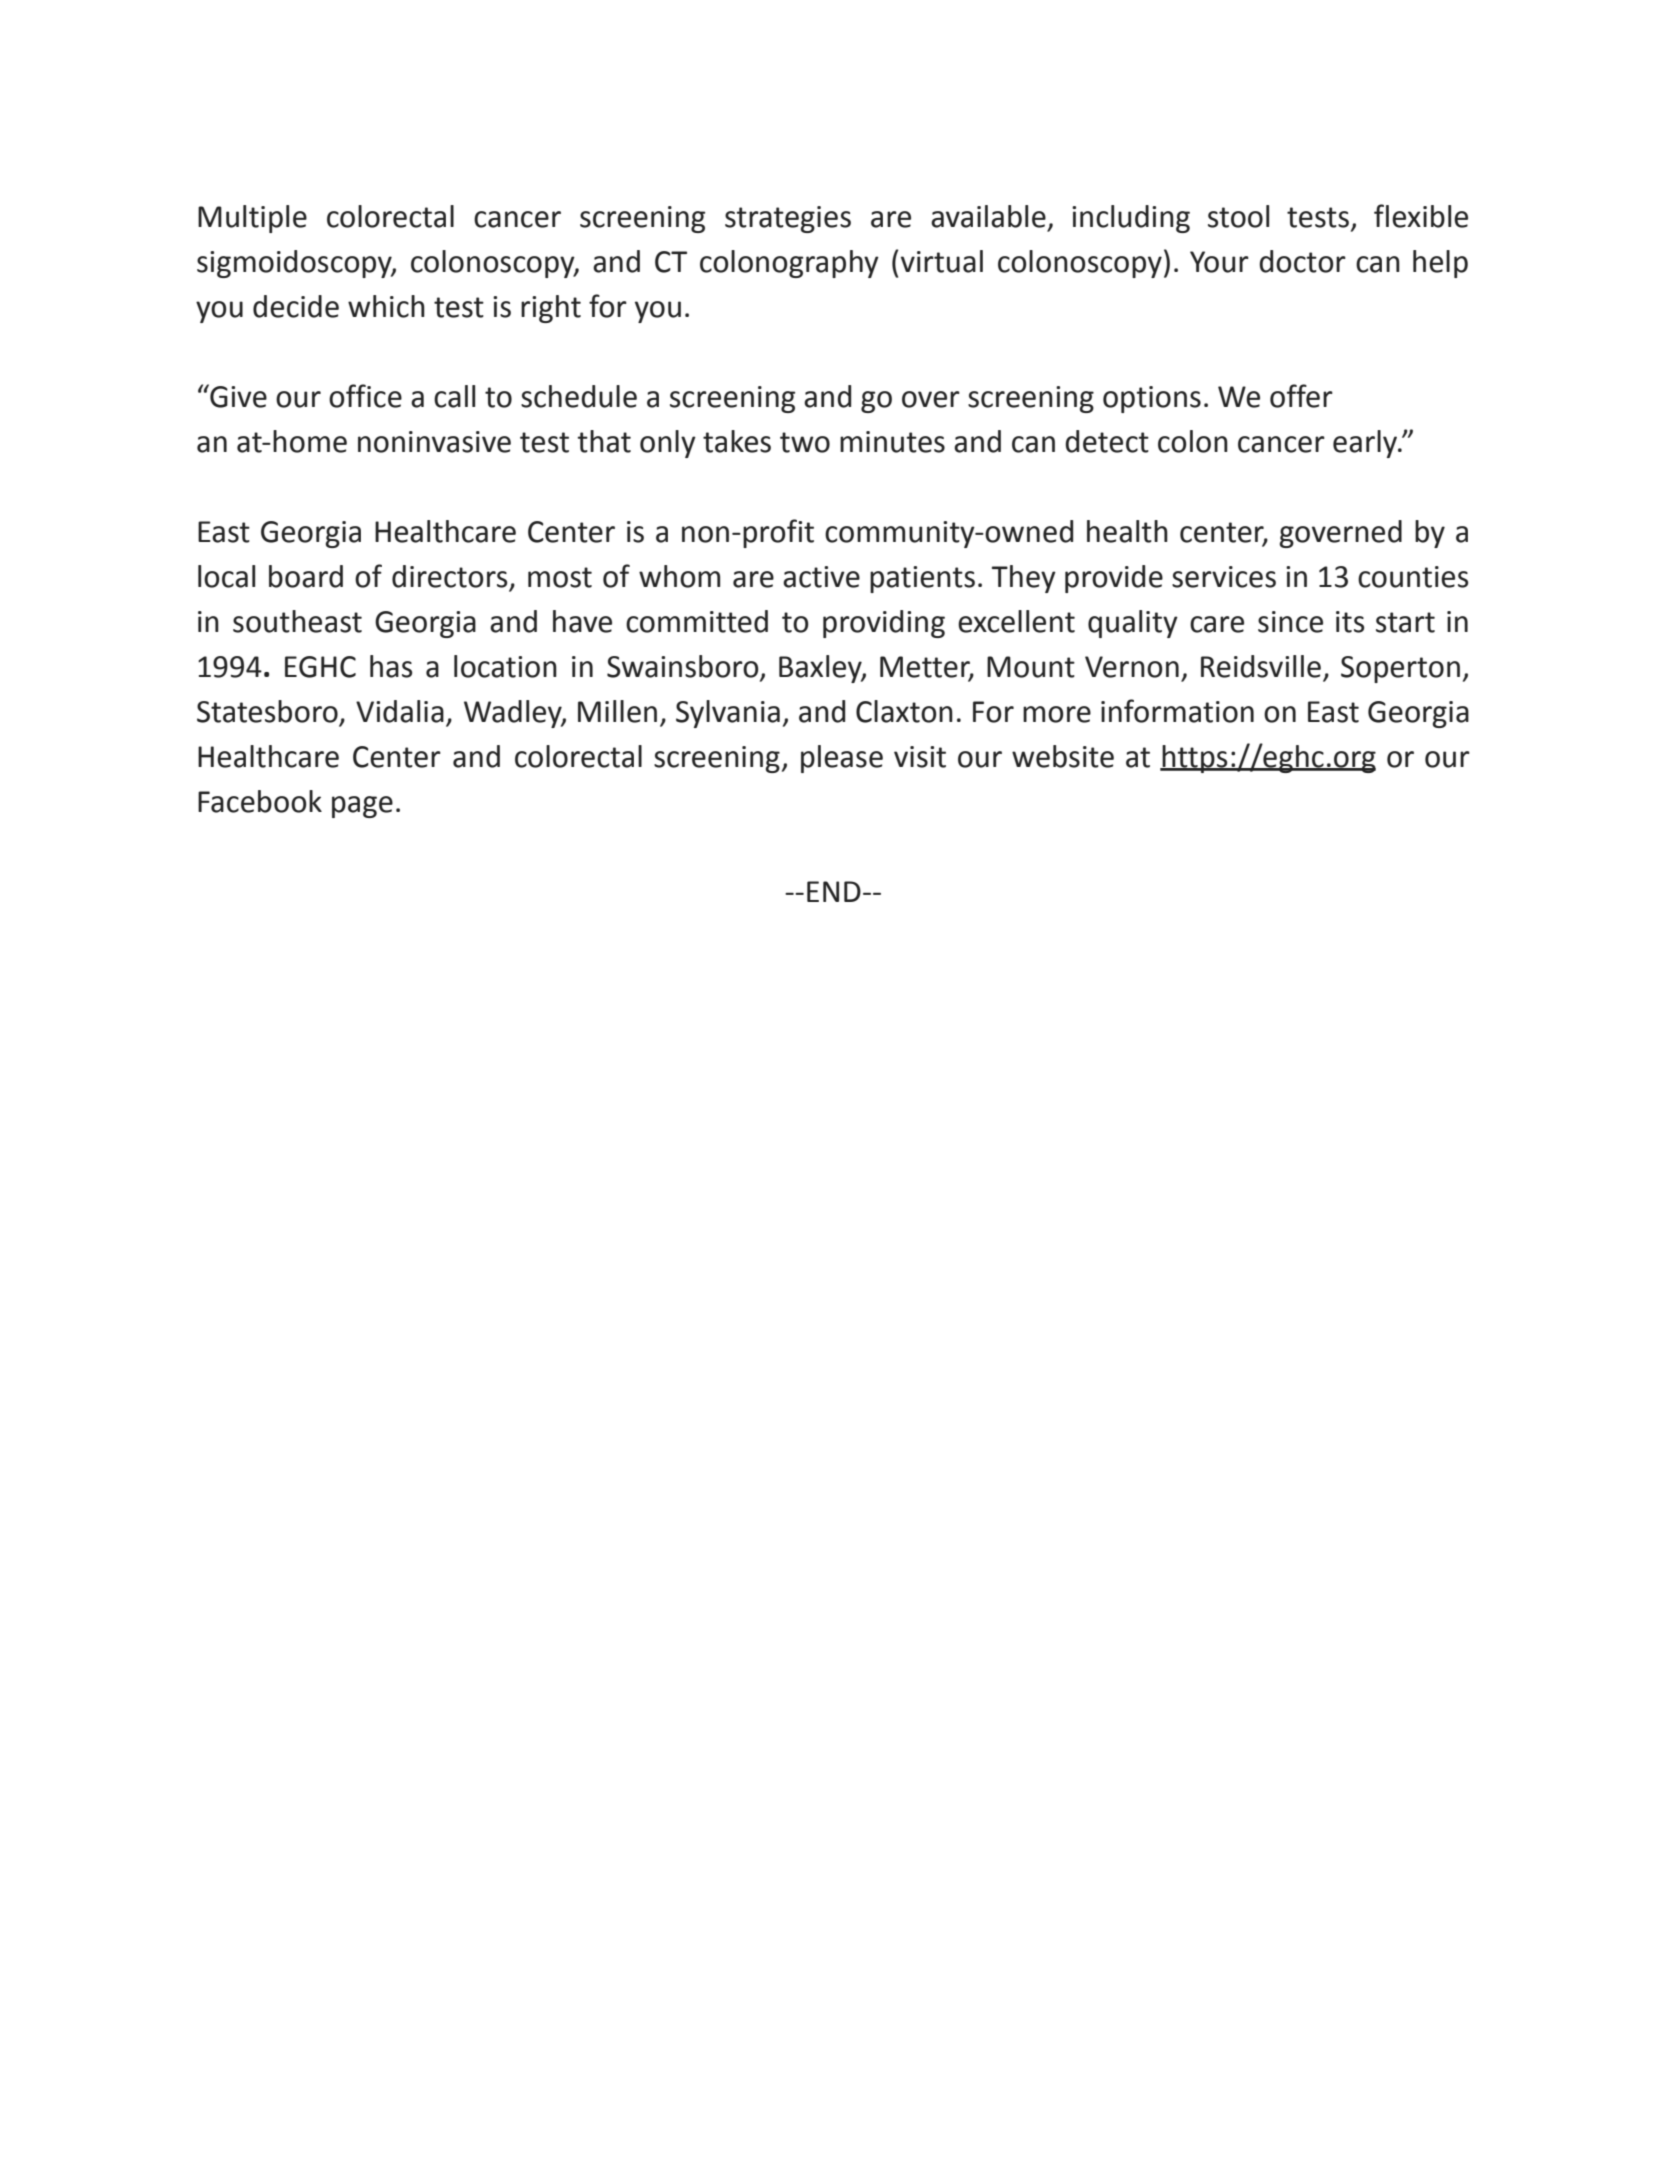 This page has width=1667, height=2157. What do you see at coordinates (805, 442) in the page?
I see `two` at bounding box center [805, 442].
